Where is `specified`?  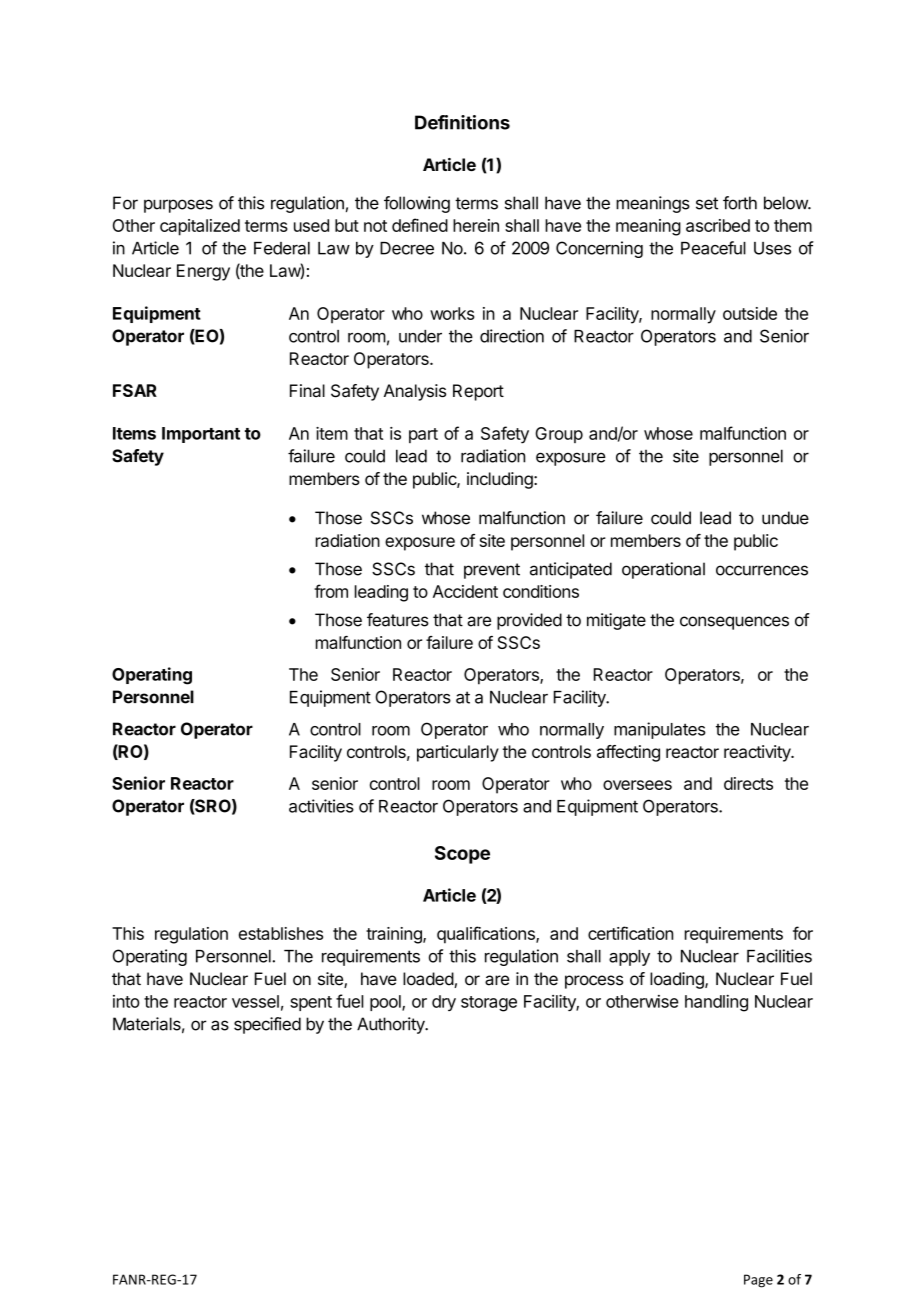 specified is located at coordinates (267, 1025).
